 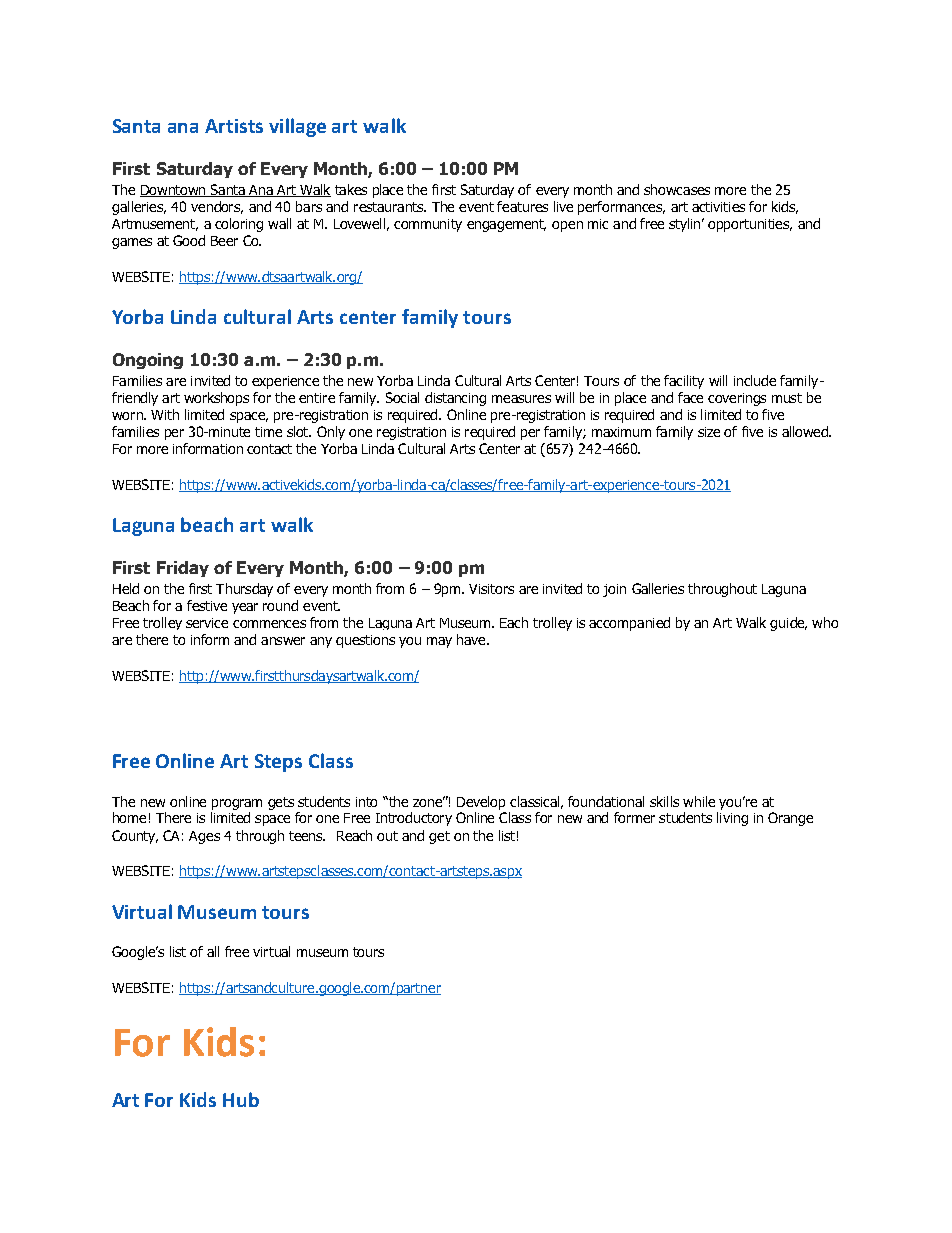 I want to click on time, so click(x=268, y=432).
